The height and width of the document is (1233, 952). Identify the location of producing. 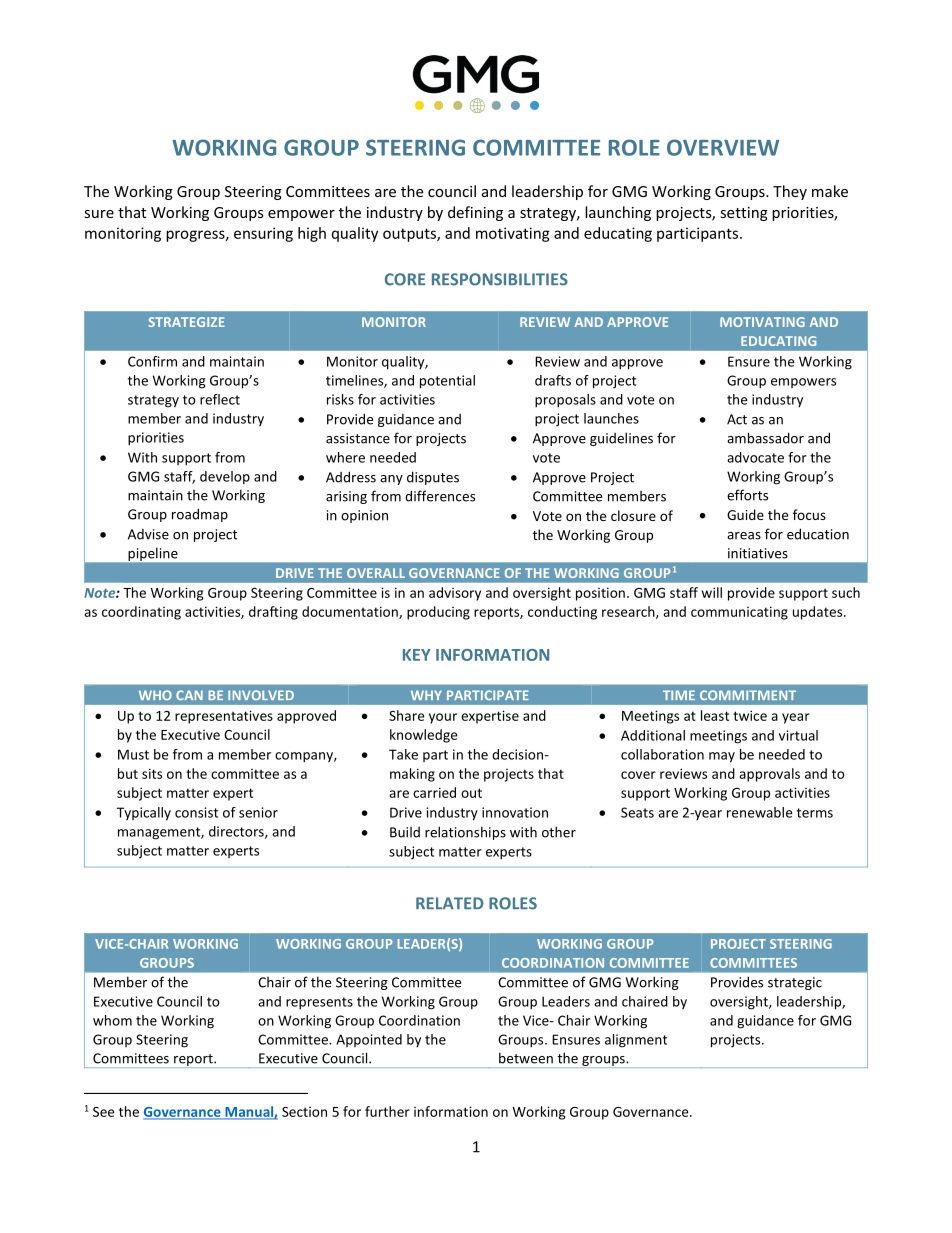
(438, 613).
